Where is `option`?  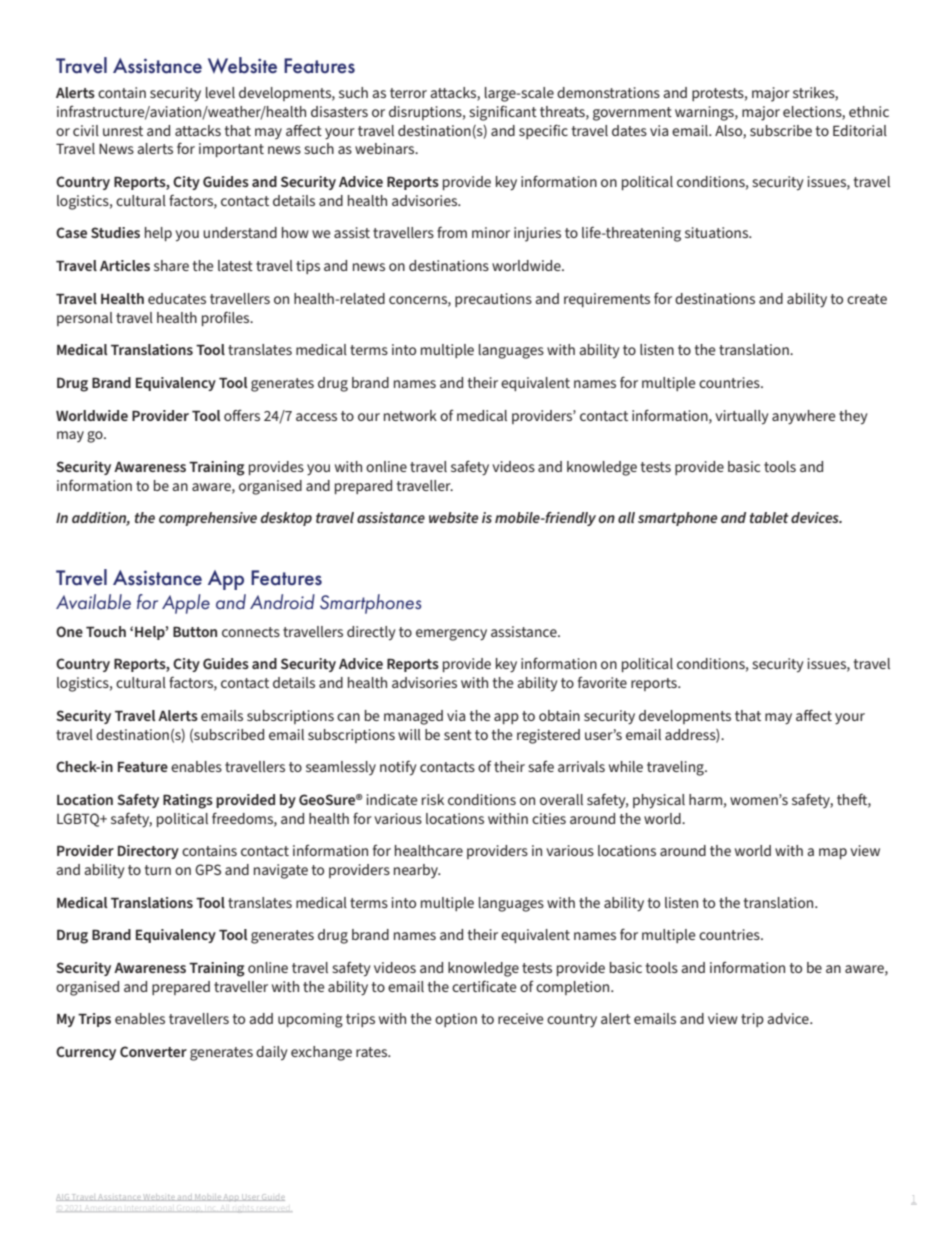 option is located at coordinates (456, 1020).
